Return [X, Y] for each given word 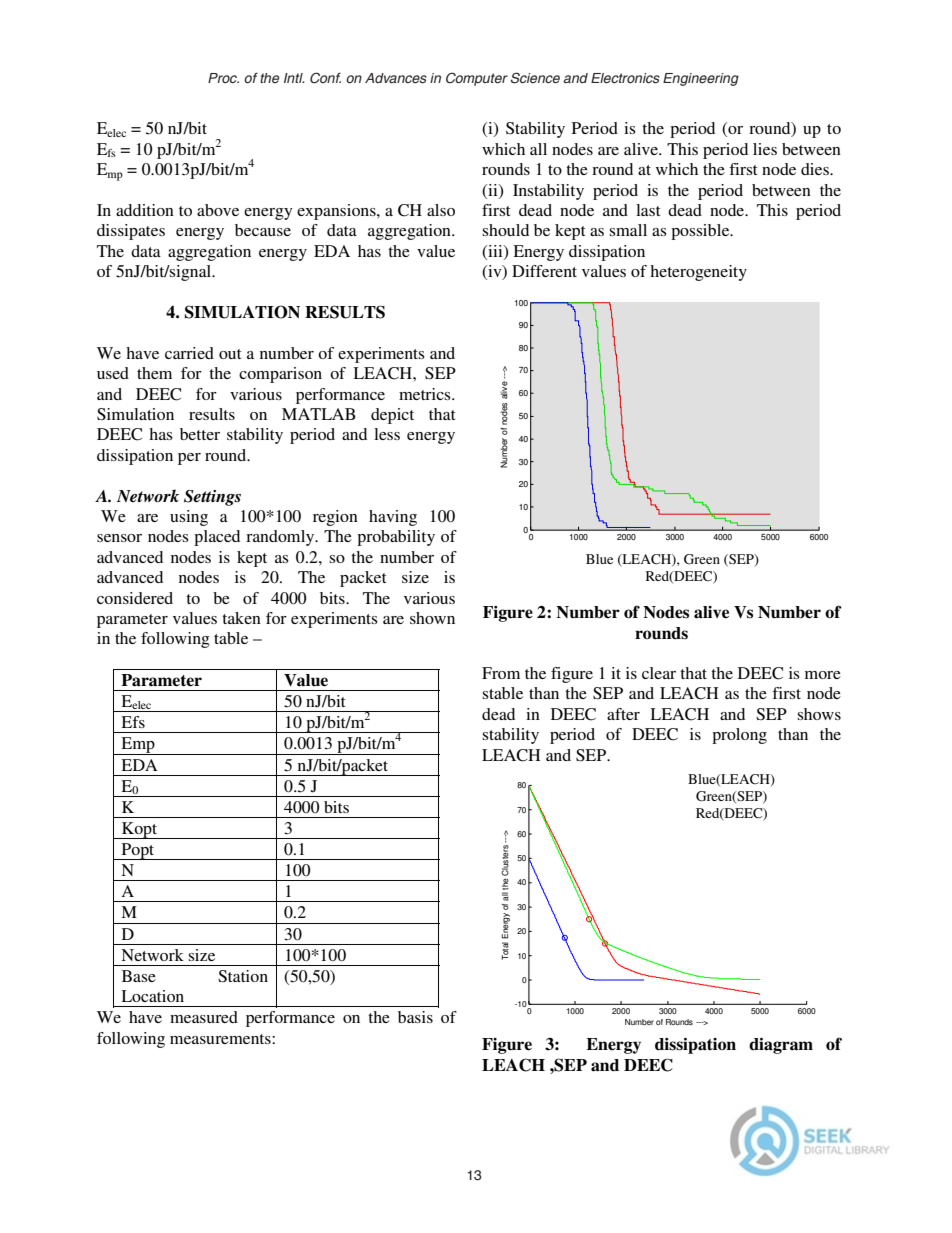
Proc [223, 78]
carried [189, 353]
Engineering [701, 79]
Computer [477, 79]
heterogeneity [698, 273]
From [501, 673]
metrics [426, 394]
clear [659, 673]
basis [415, 1017]
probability [396, 538]
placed [217, 538]
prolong [739, 736]
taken [241, 618]
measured [204, 1017]
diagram [781, 1046]
